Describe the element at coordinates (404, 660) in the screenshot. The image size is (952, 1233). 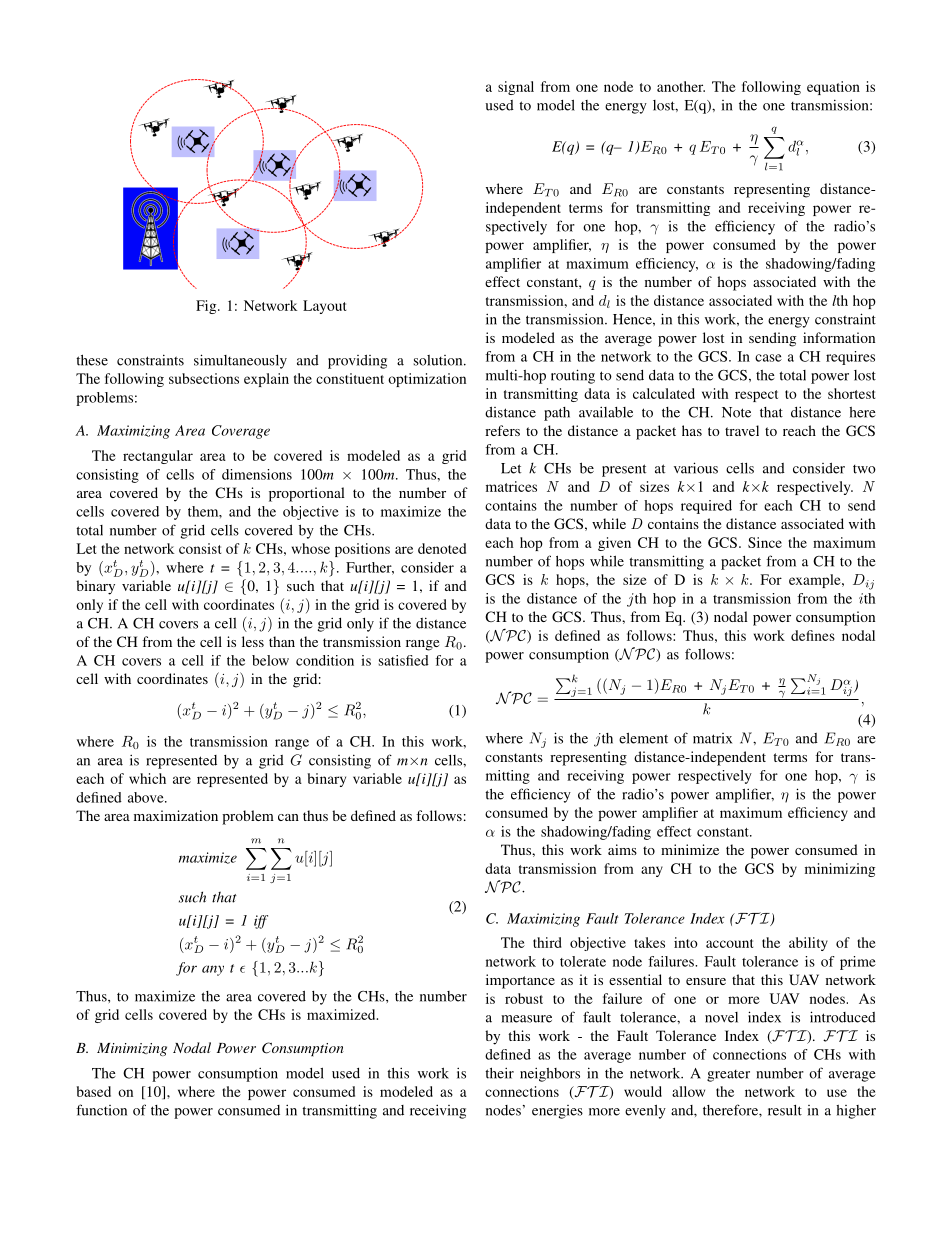
I see `satisfied` at that location.
